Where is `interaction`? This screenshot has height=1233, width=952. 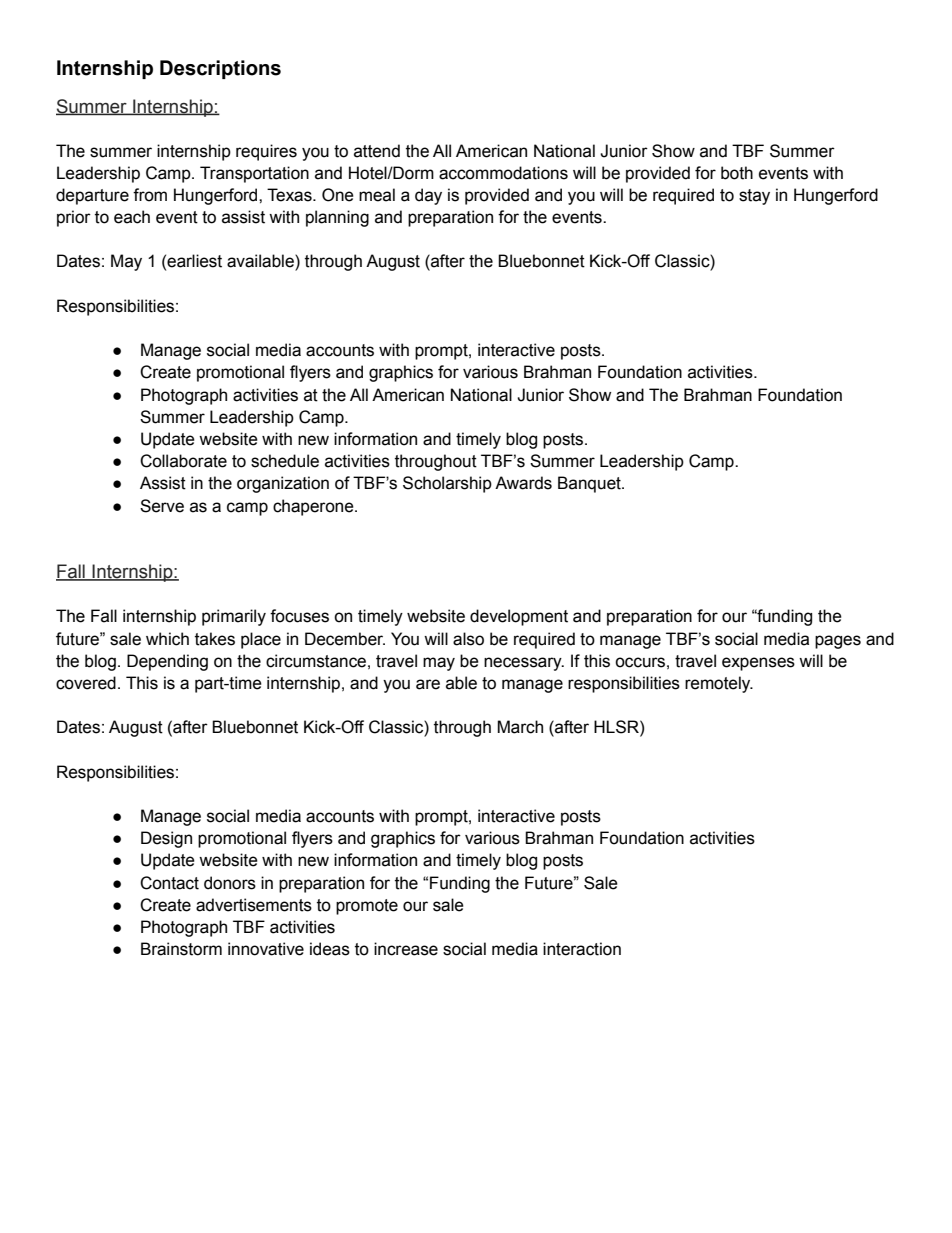
interaction is located at coordinates (582, 949).
